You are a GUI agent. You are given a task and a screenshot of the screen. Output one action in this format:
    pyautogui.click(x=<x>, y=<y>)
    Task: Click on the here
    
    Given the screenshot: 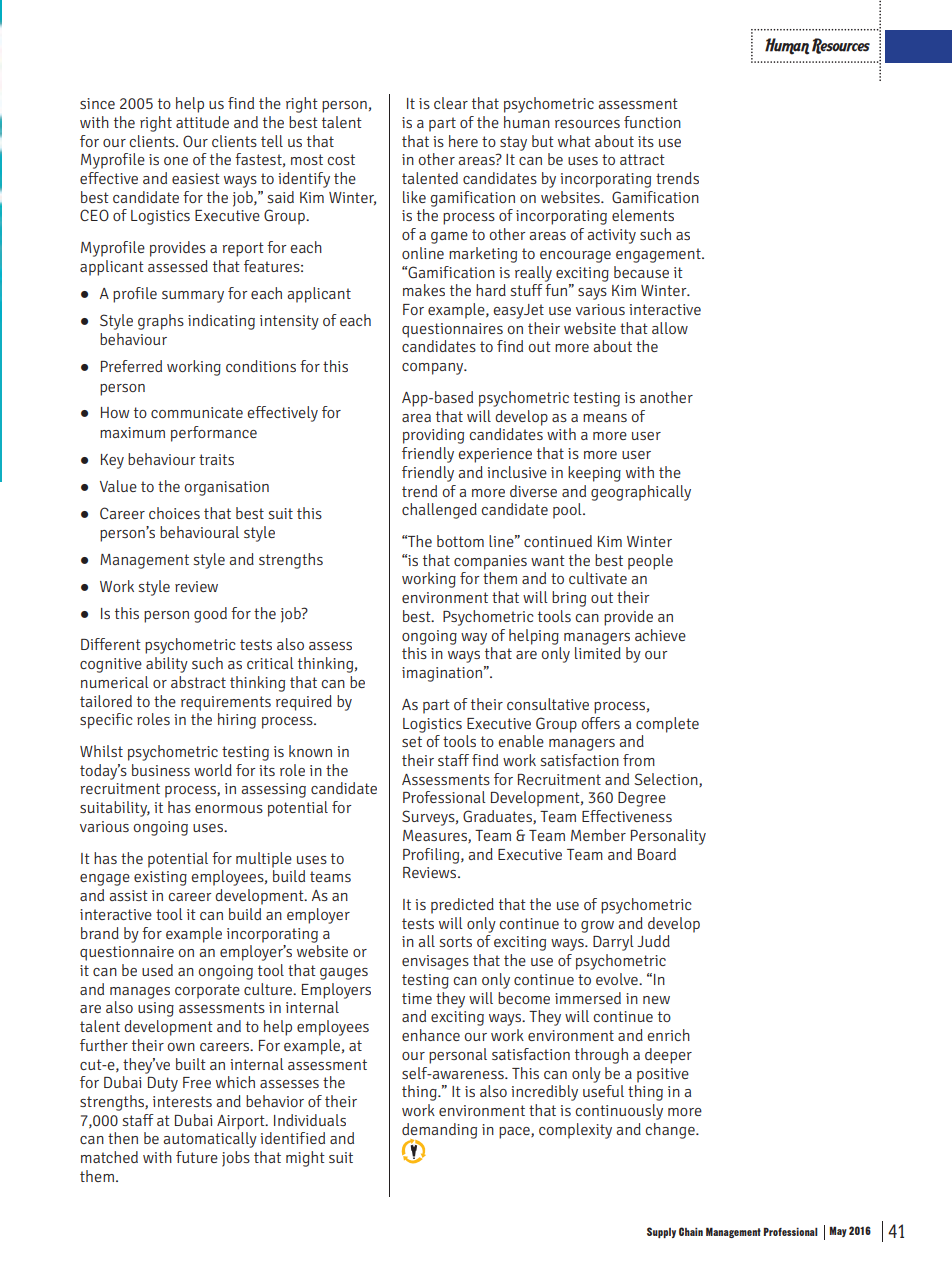 What is the action you would take?
    pyautogui.click(x=463, y=141)
